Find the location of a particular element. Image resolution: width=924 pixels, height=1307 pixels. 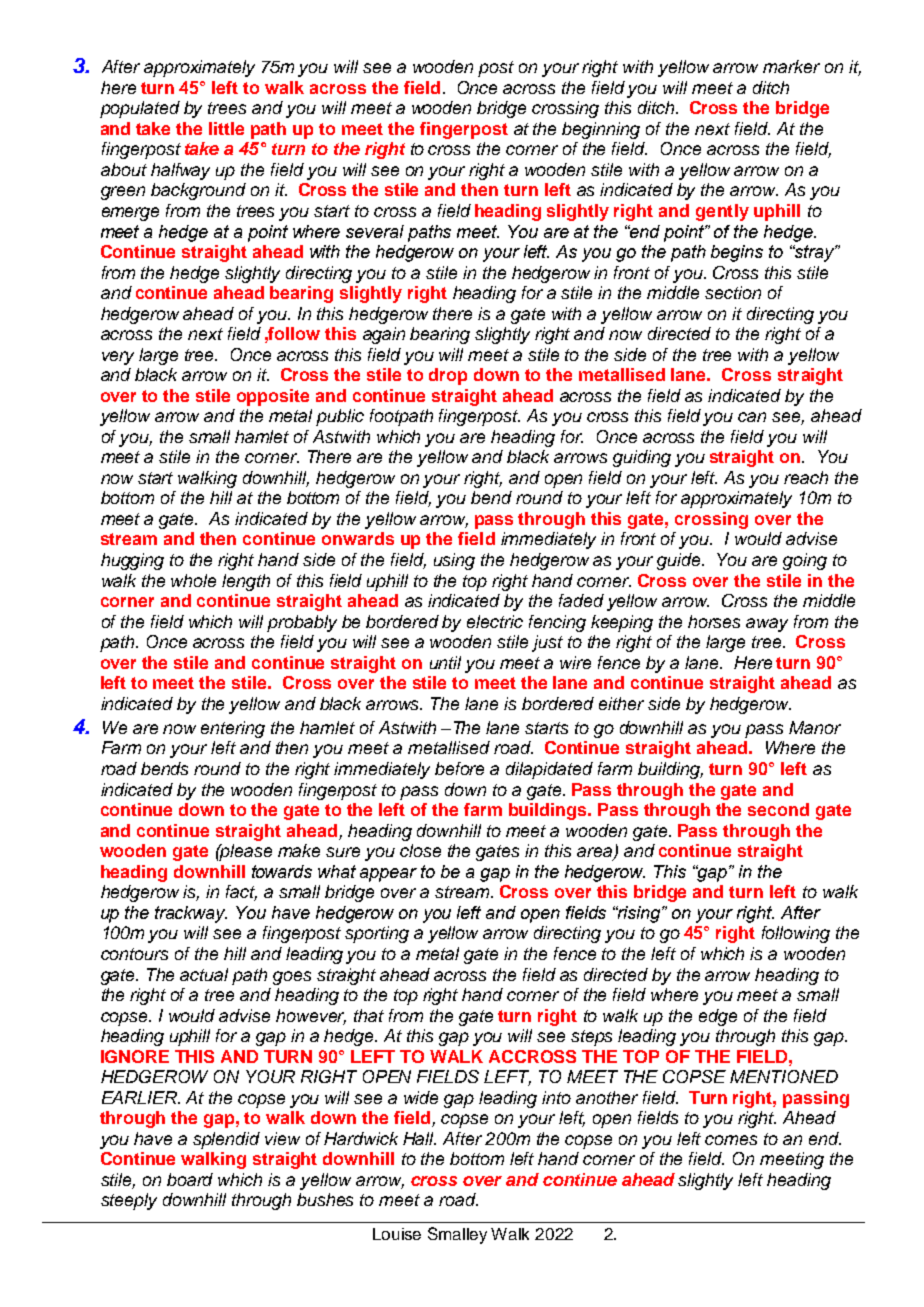

close is located at coordinates (420, 850).
